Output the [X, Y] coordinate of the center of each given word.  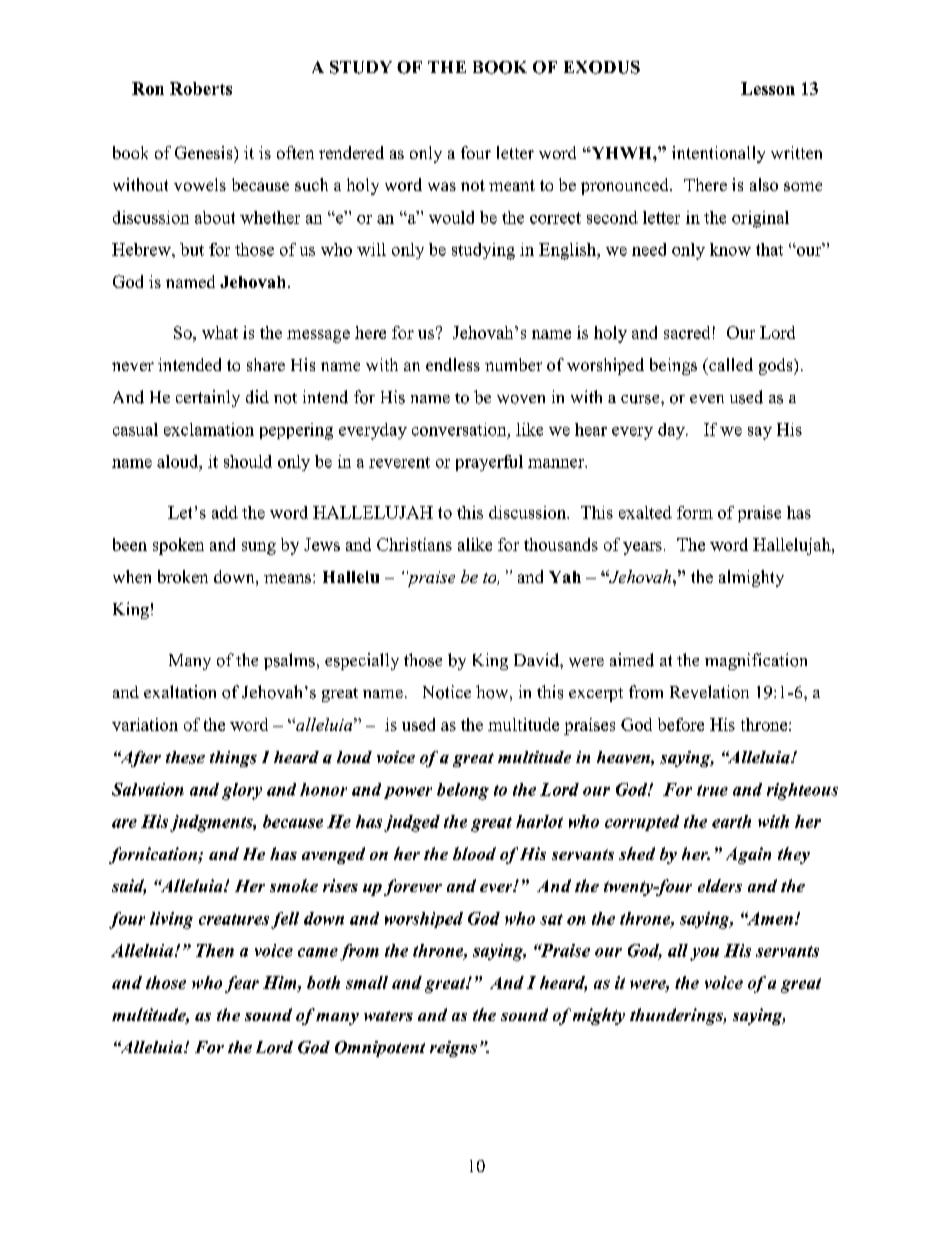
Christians [414, 544]
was [442, 186]
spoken [178, 546]
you [704, 954]
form [695, 512]
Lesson [768, 88]
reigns [453, 1049]
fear [242, 984]
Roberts [201, 88]
